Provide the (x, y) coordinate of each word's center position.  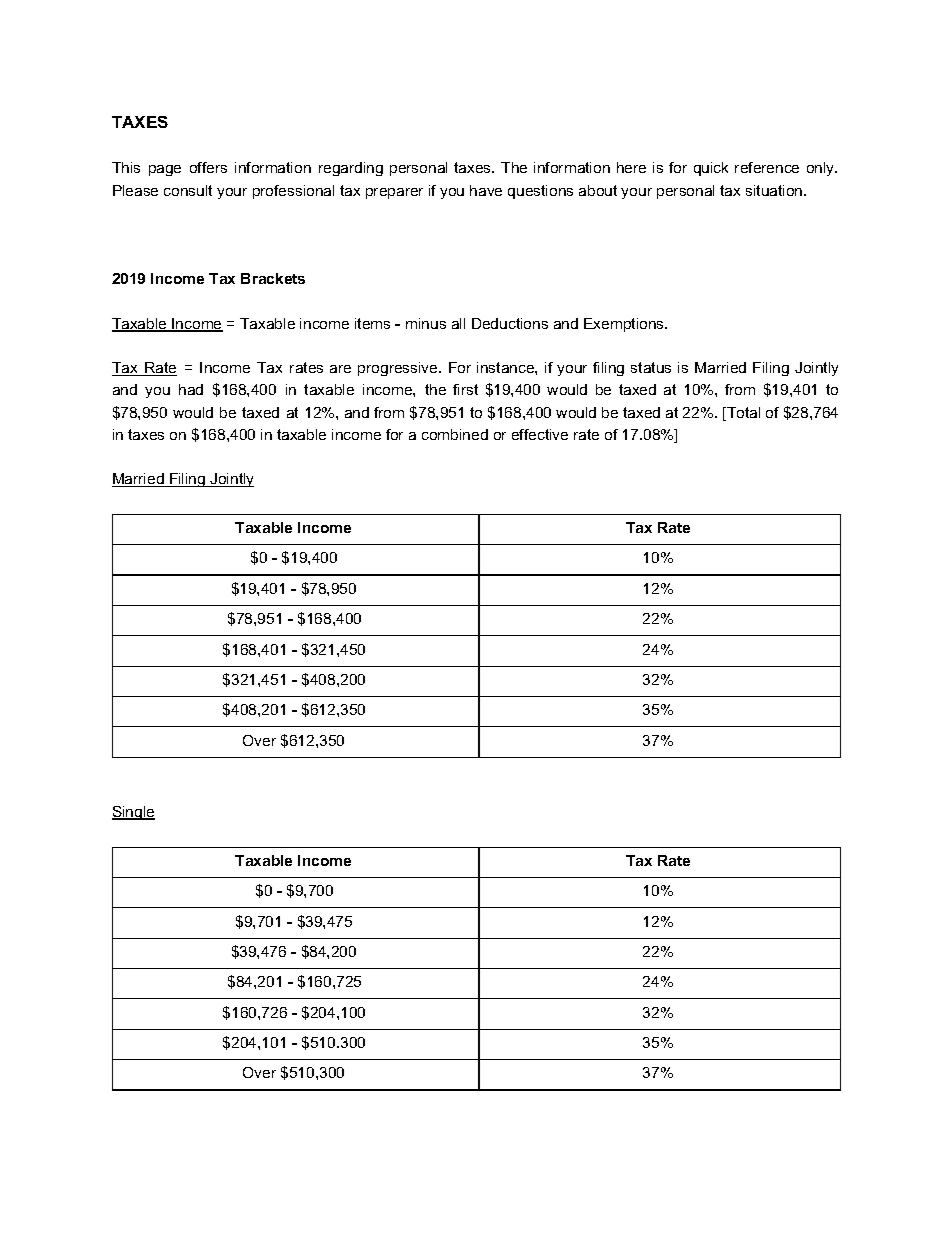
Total (742, 414)
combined (455, 434)
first (465, 389)
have (486, 190)
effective (540, 434)
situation (775, 190)
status (651, 367)
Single (133, 813)
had (191, 389)
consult (188, 190)
